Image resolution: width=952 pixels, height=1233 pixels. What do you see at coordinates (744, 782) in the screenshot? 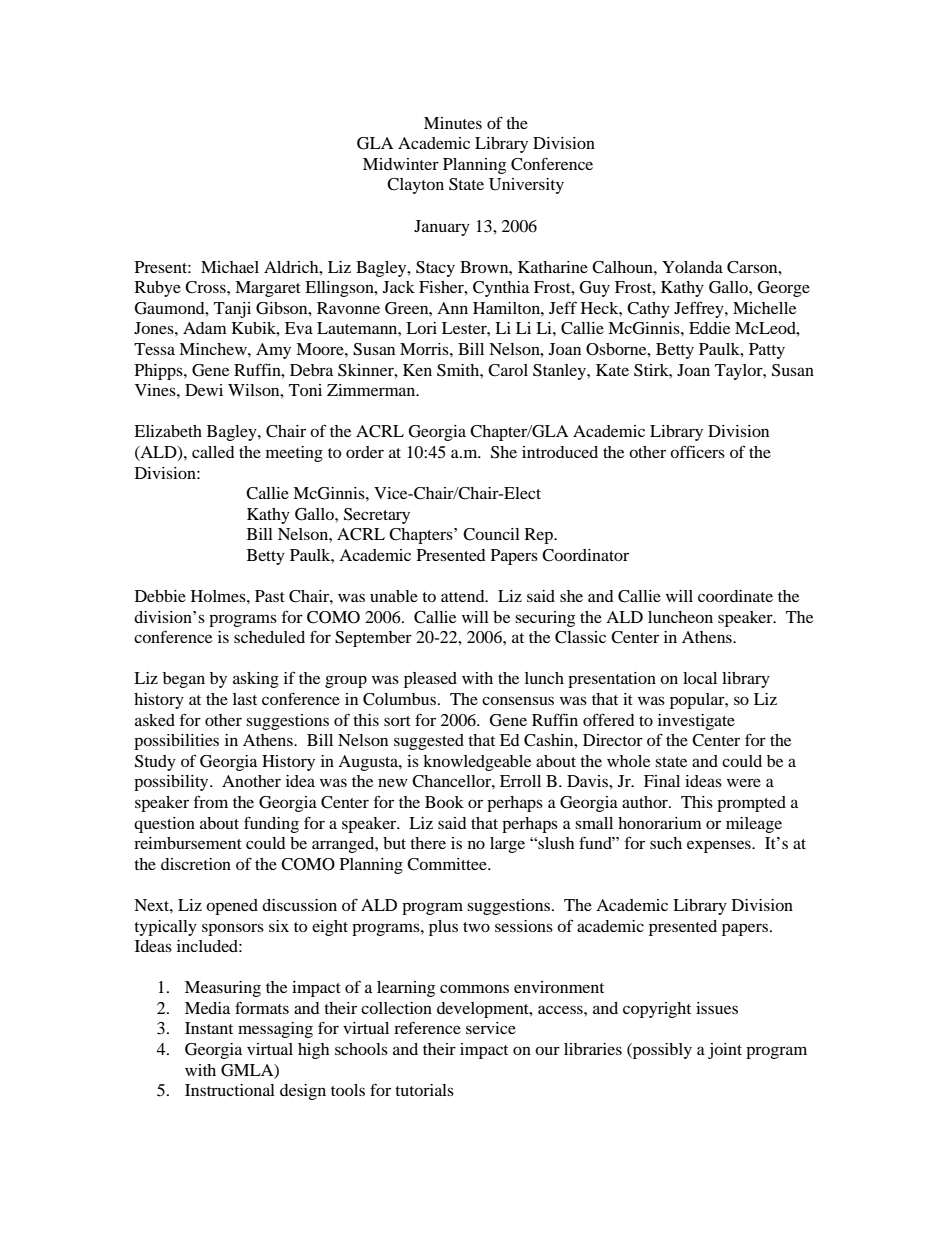
I see `were` at bounding box center [744, 782].
